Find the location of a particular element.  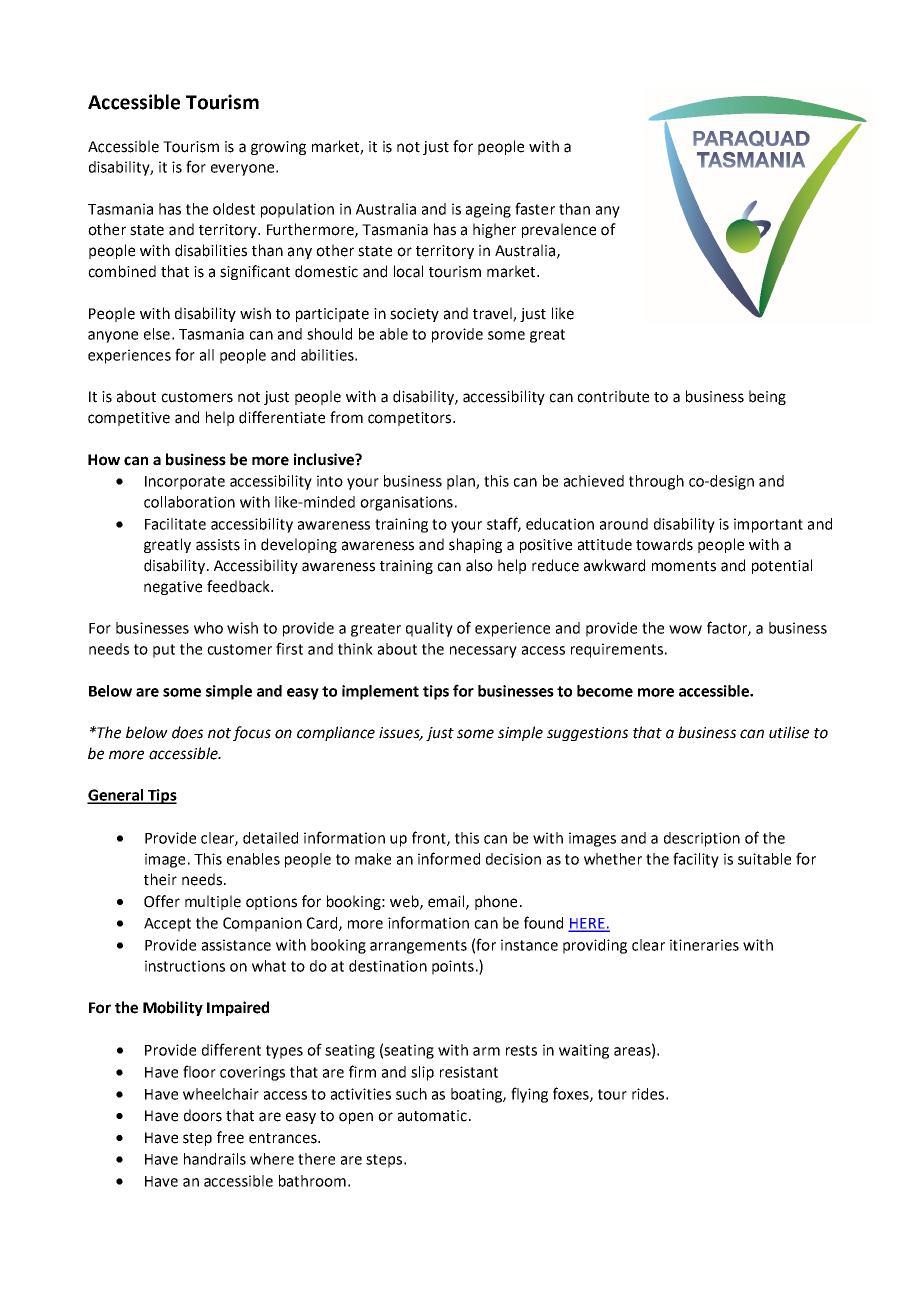

automatic is located at coordinates (432, 1116).
